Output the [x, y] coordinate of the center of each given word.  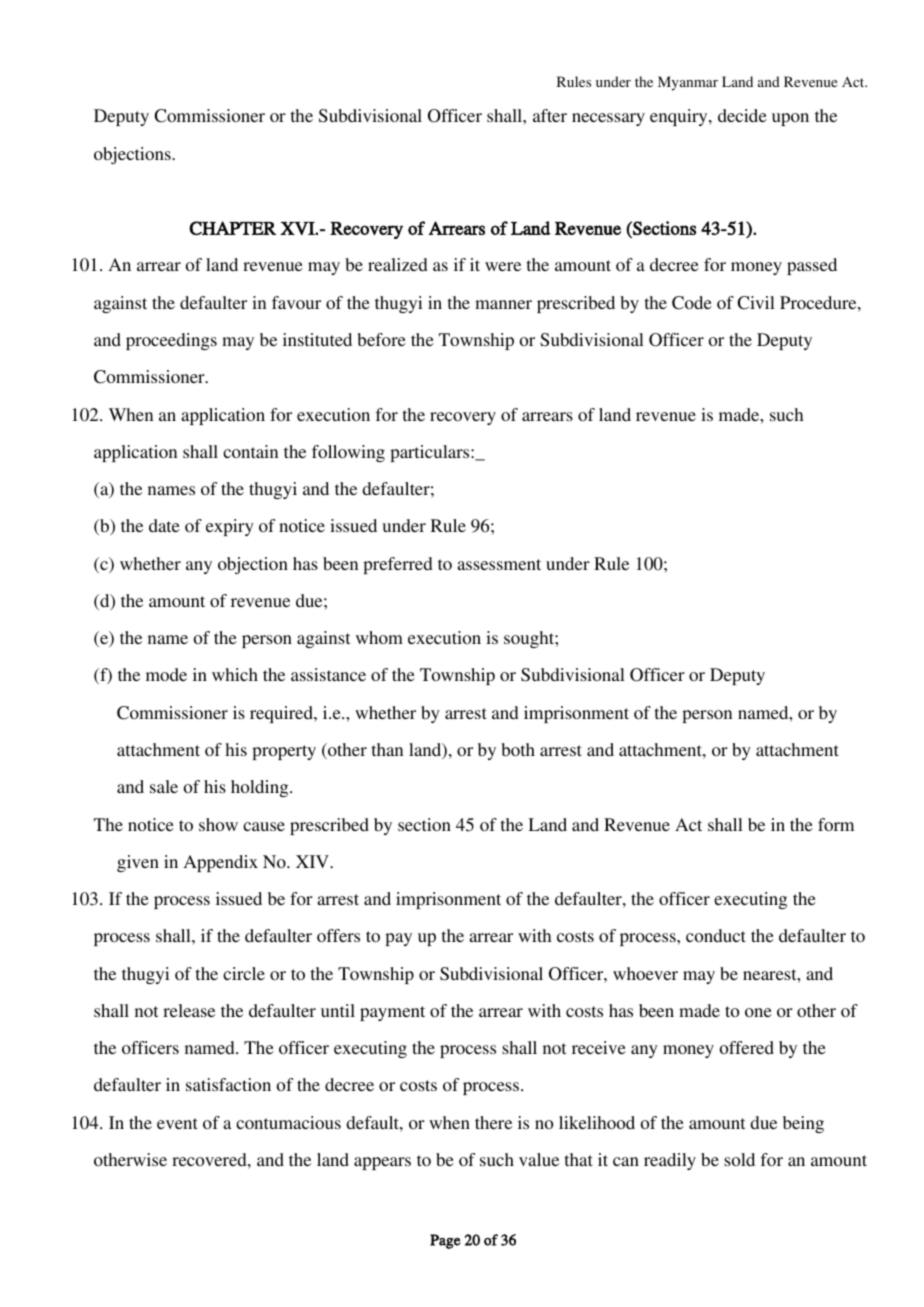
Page [445, 1241]
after [550, 115]
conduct [716, 935]
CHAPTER [232, 228]
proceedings [171, 341]
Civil [756, 303]
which [235, 674]
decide [742, 115]
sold [739, 1159]
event [177, 1123]
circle [244, 973]
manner [503, 304]
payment [392, 1013]
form [836, 824]
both [518, 749]
